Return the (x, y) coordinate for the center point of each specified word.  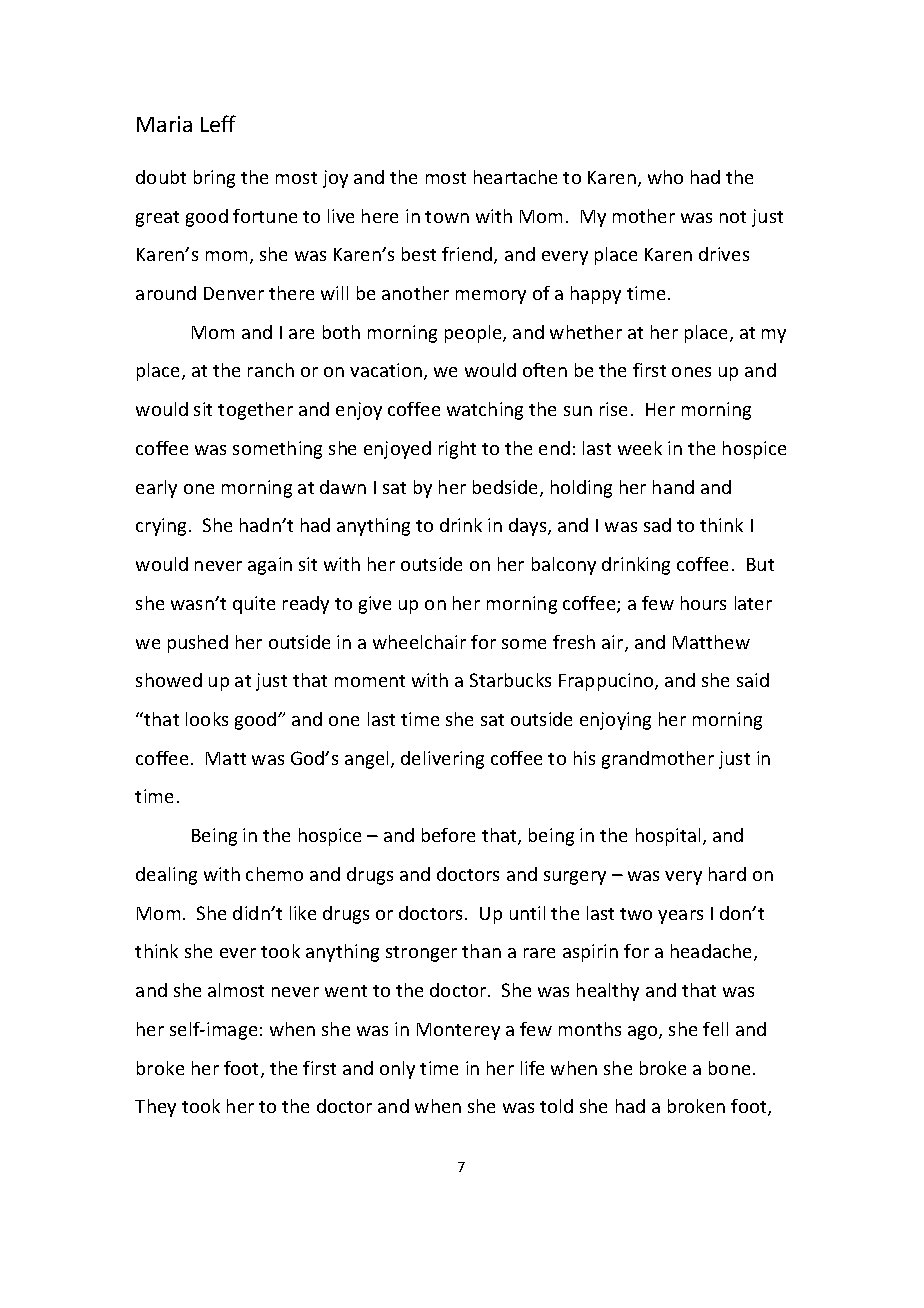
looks (207, 719)
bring (214, 179)
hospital (668, 837)
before (448, 835)
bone (729, 1068)
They (155, 1108)
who (665, 177)
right (457, 450)
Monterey (458, 1031)
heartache (515, 177)
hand (673, 487)
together (255, 411)
